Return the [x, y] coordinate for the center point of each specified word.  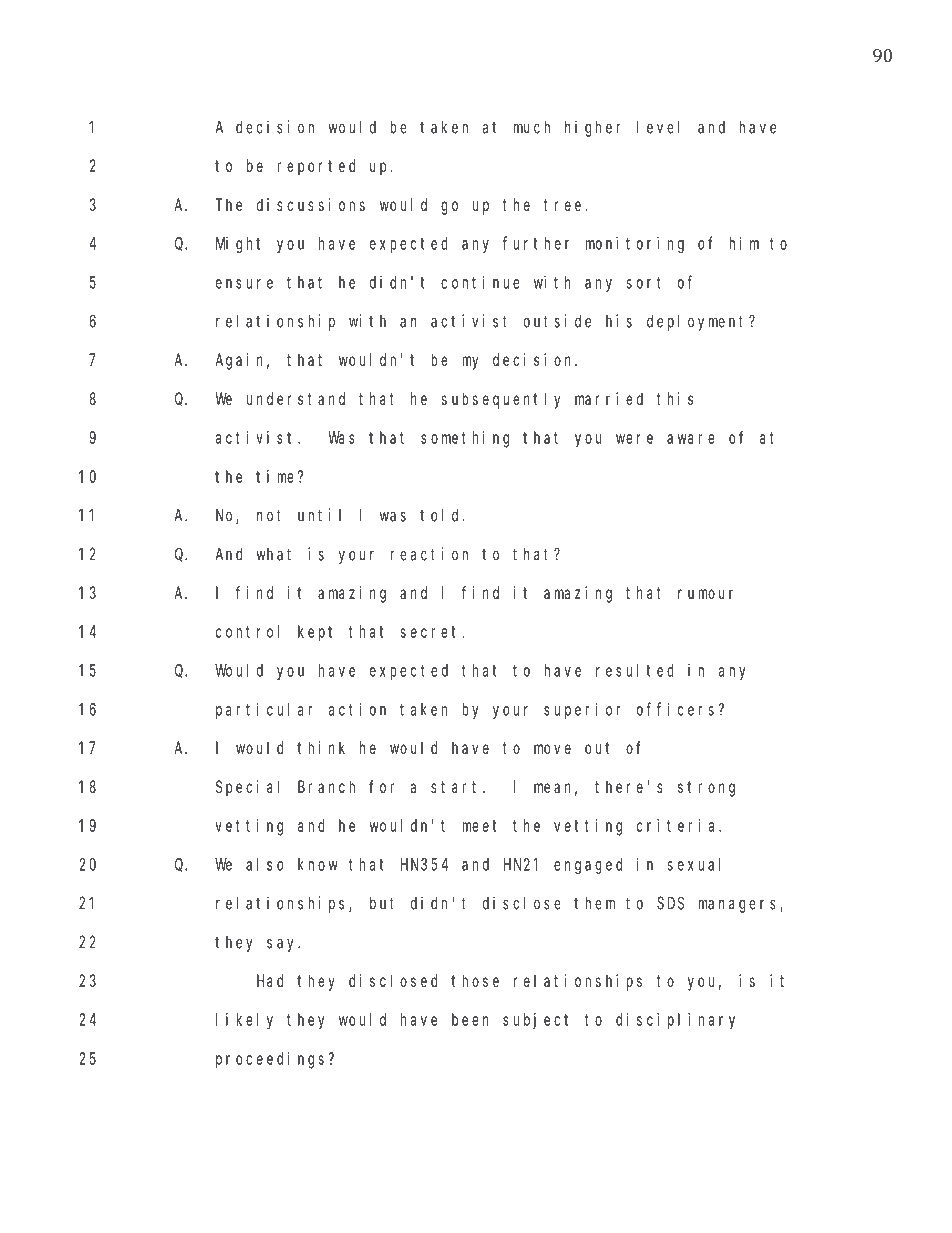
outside [557, 321]
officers [675, 709]
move [552, 749]
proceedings [270, 1060]
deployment [698, 322]
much [532, 127]
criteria [678, 825]
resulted [635, 670]
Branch [326, 786]
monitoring [635, 244]
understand [296, 398]
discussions [311, 204]
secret [432, 632]
